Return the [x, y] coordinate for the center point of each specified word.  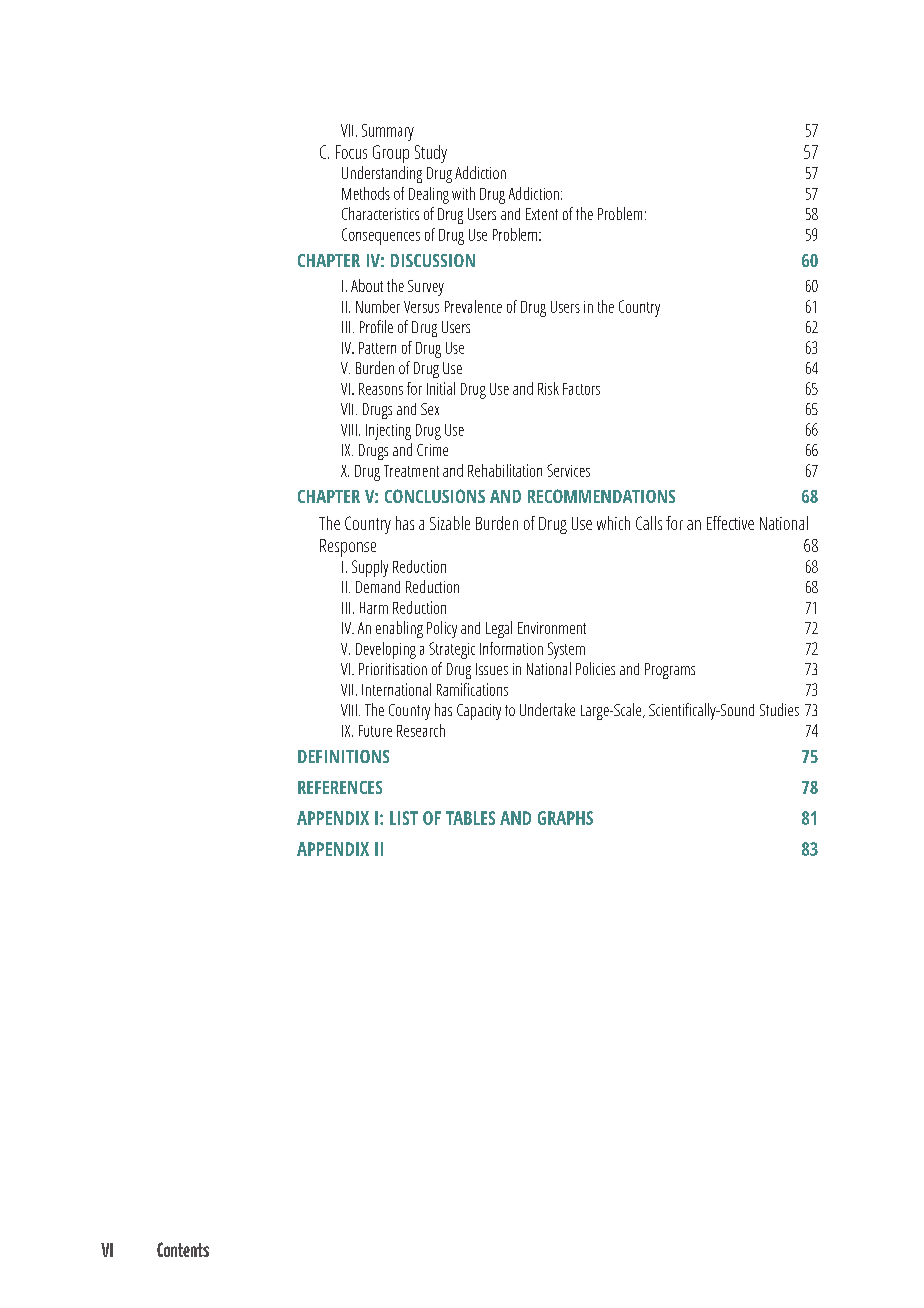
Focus [351, 152]
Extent [542, 214]
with [463, 193]
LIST [404, 818]
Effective [730, 523]
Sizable [450, 523]
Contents [183, 1249]
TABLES [470, 818]
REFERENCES [340, 787]
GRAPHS [565, 818]
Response [348, 548]
